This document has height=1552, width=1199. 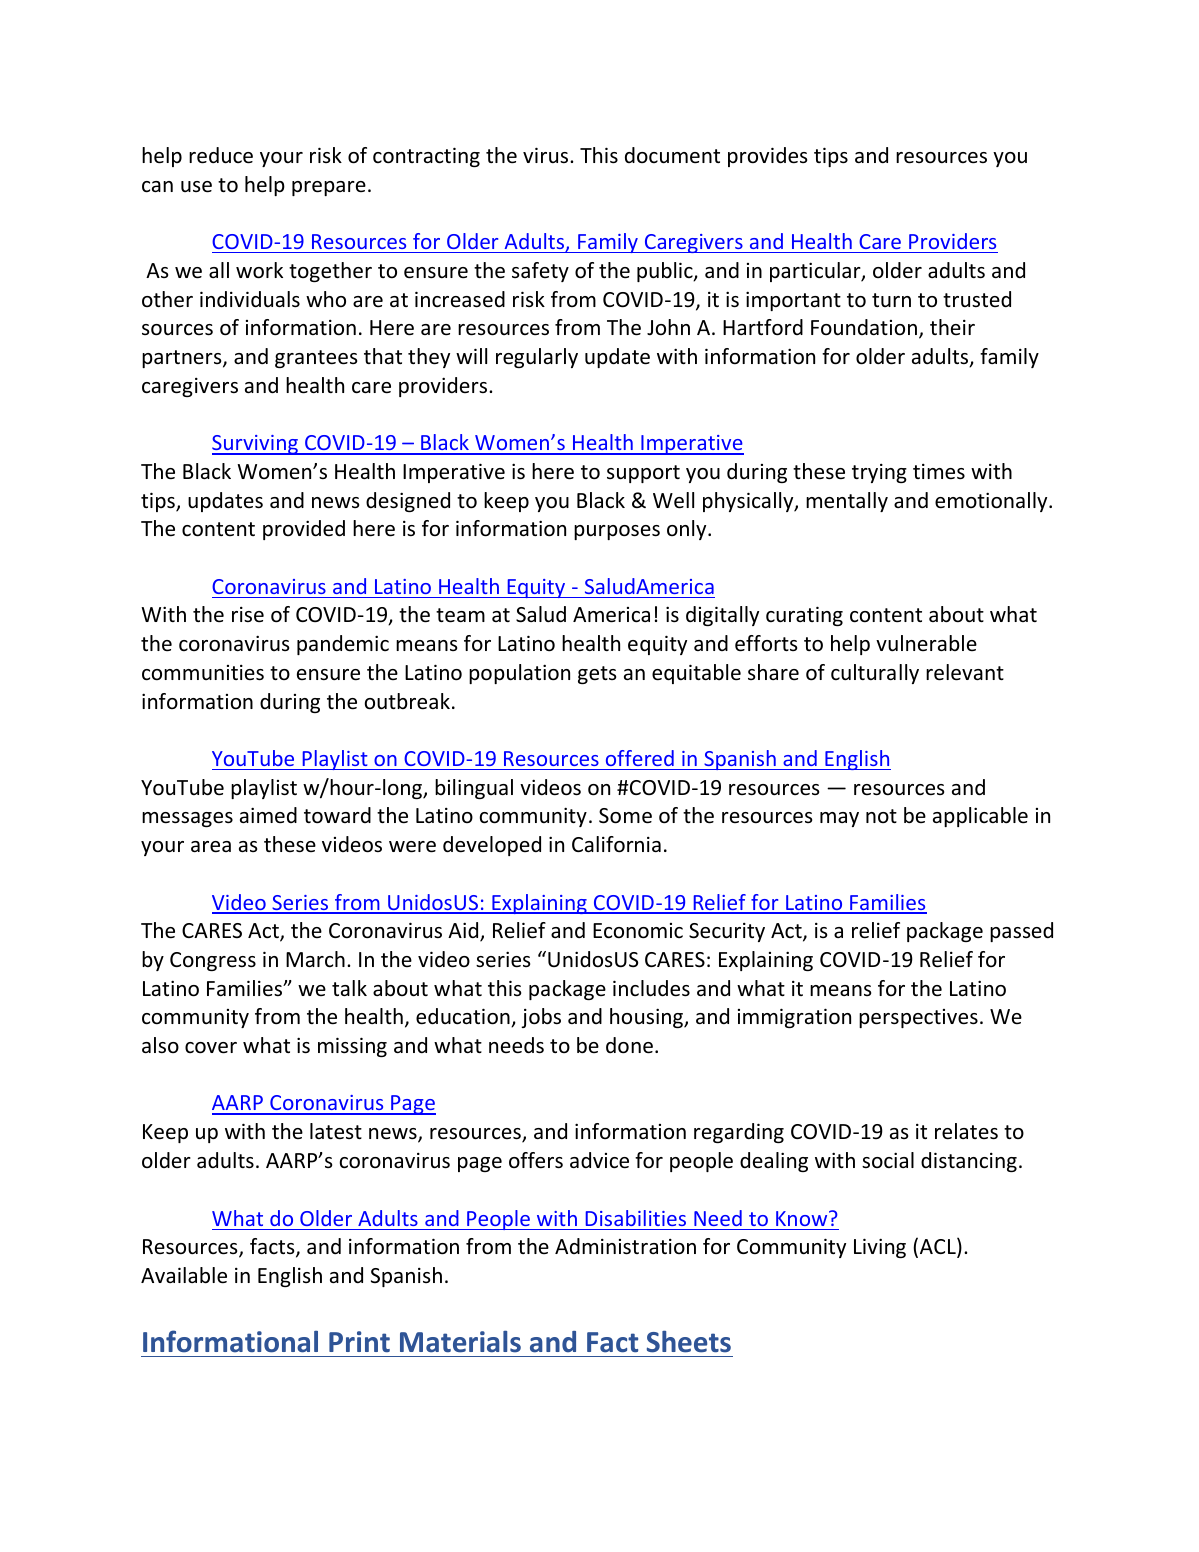 What do you see at coordinates (767, 157) in the document?
I see `provides` at bounding box center [767, 157].
